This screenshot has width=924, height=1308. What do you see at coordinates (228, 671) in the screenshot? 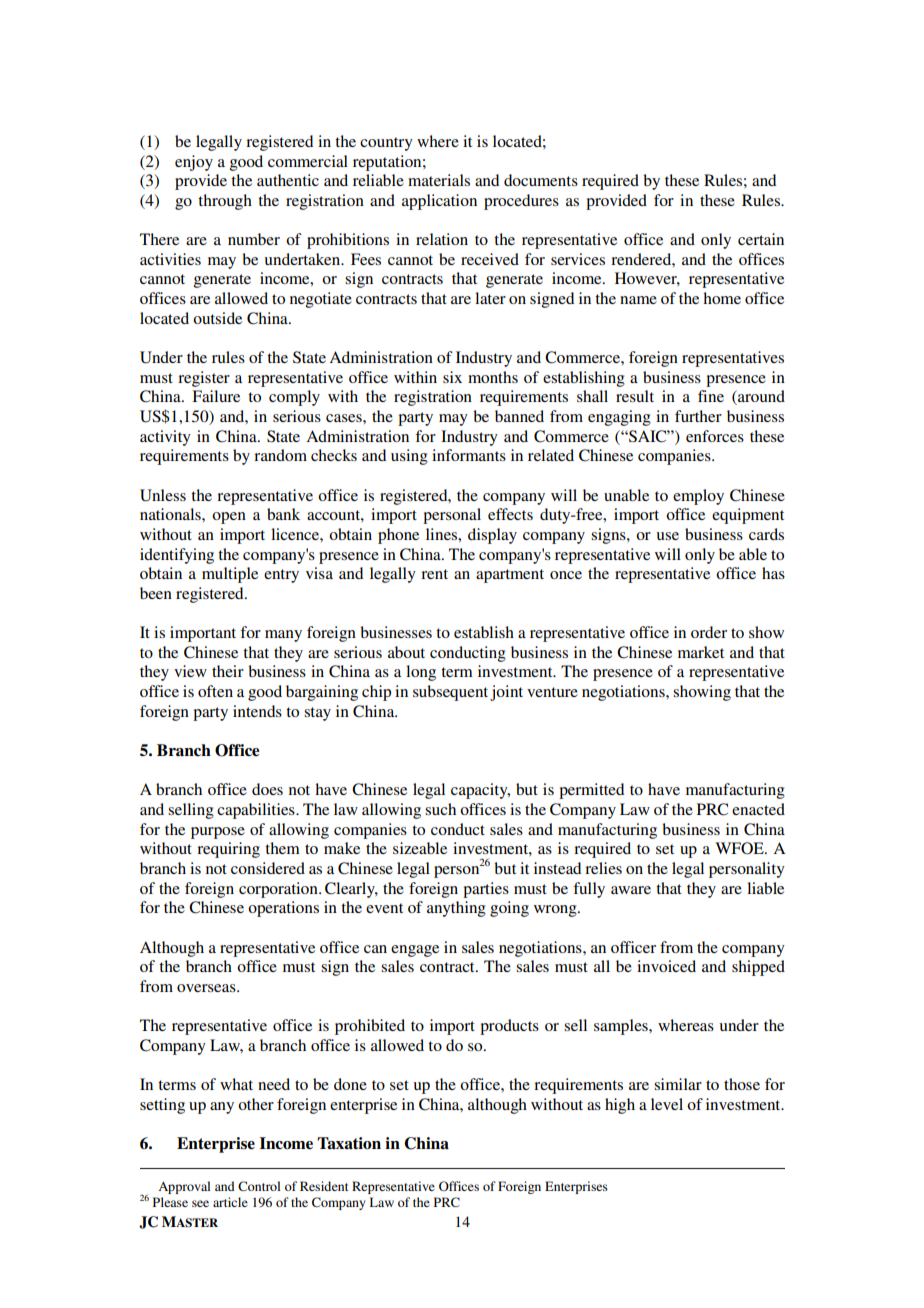
I see `their` at bounding box center [228, 671].
